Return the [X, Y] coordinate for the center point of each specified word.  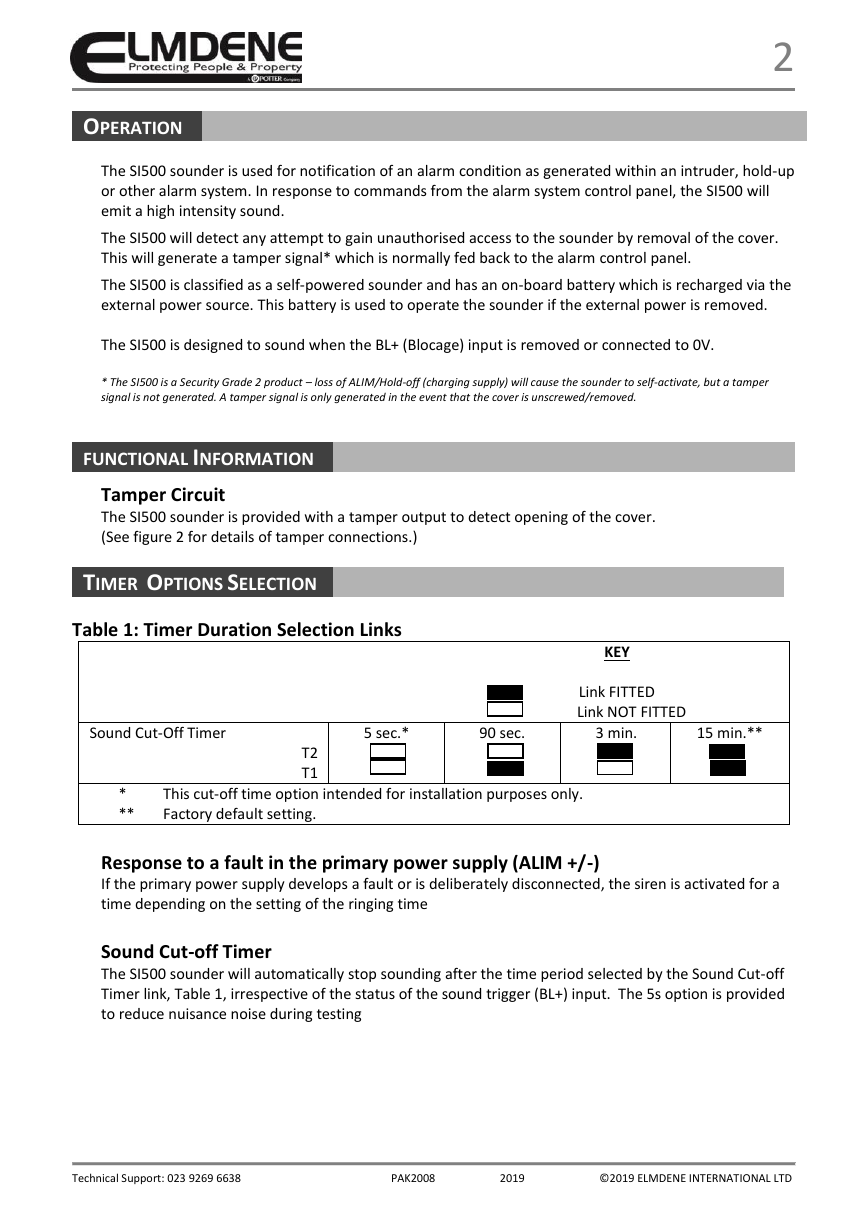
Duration [234, 629]
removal [664, 237]
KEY [617, 651]
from [446, 190]
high [160, 212]
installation [446, 793]
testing [339, 1015]
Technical [95, 1177]
